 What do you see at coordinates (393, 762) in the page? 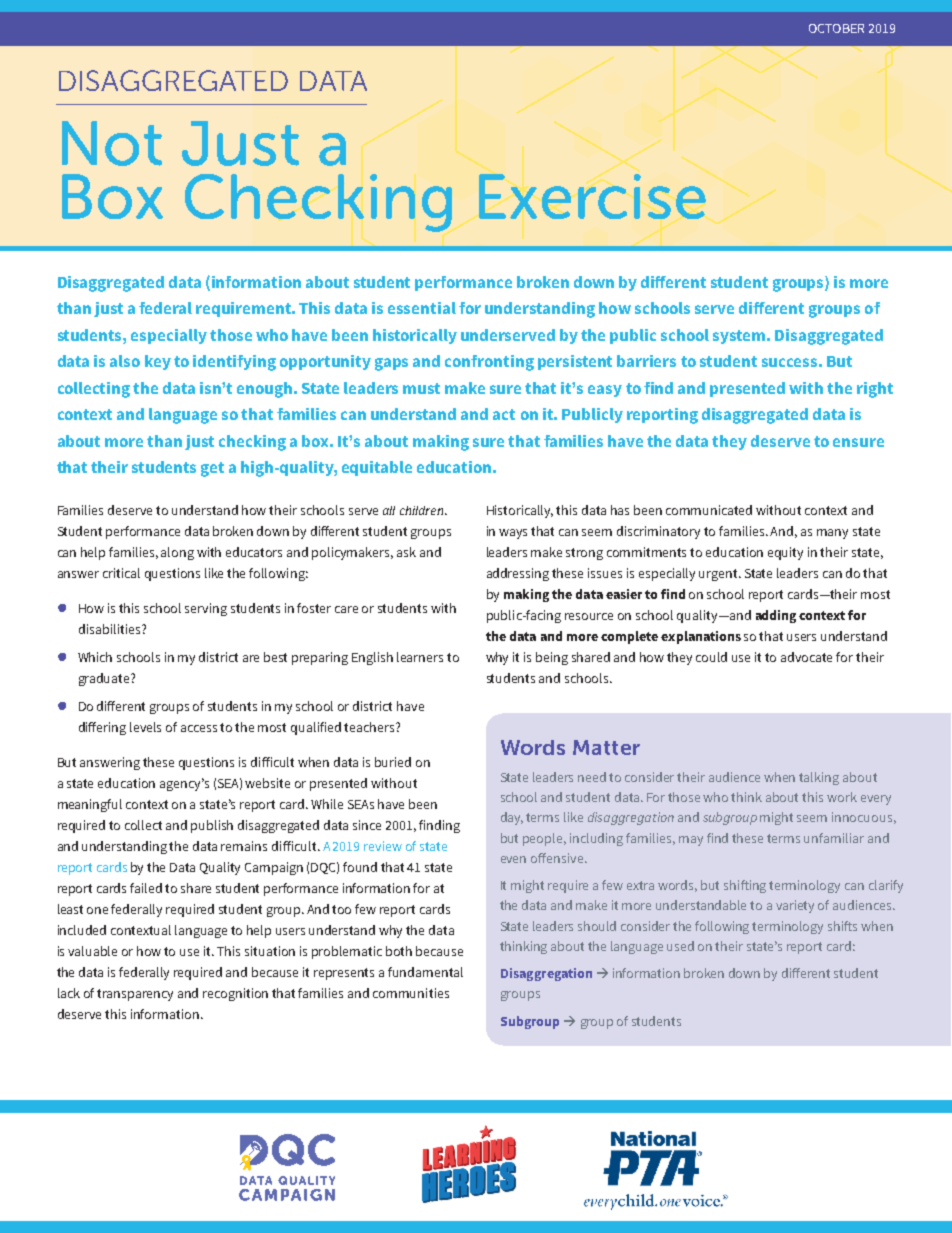
I see `buried` at bounding box center [393, 762].
